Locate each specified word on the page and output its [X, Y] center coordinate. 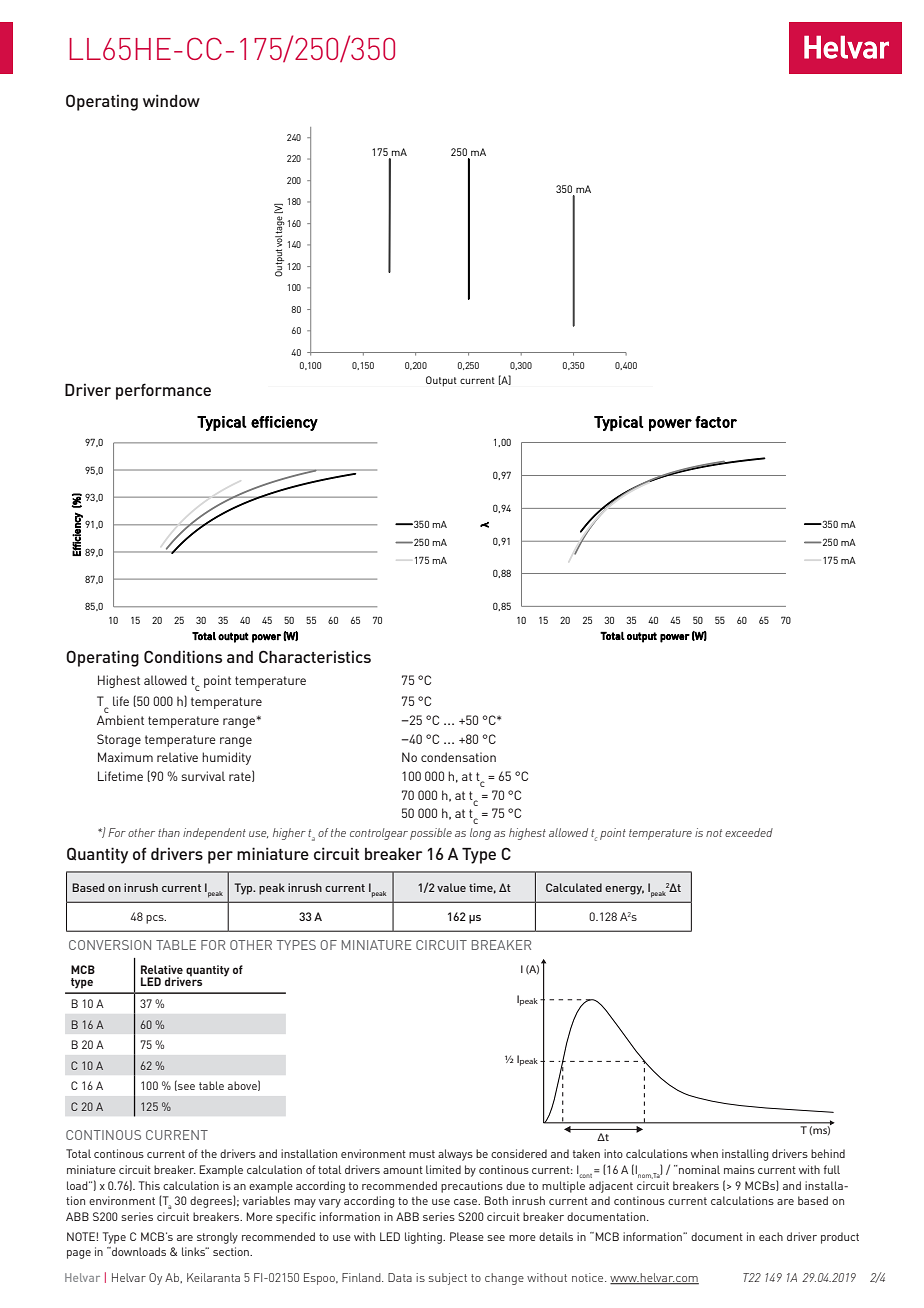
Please [467, 1236]
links [195, 1251]
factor [716, 422]
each [771, 1236]
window [171, 100]
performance [163, 391]
